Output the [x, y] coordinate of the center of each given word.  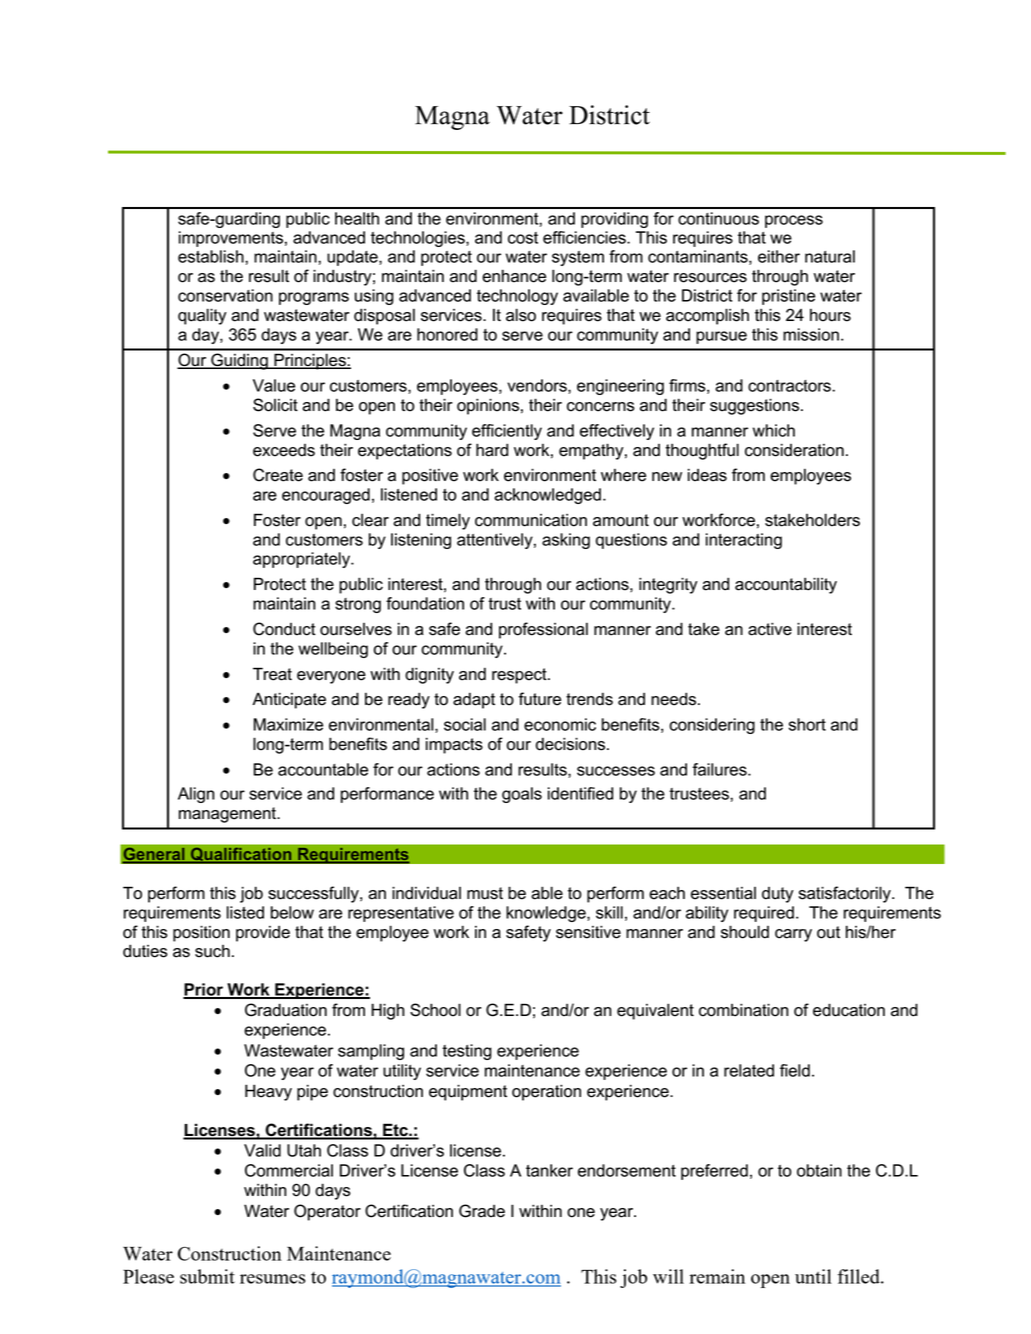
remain [717, 1276]
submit [207, 1276]
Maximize [288, 724]
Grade [482, 1211]
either [779, 256]
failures [720, 769]
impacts [454, 745]
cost [523, 238]
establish [212, 256]
